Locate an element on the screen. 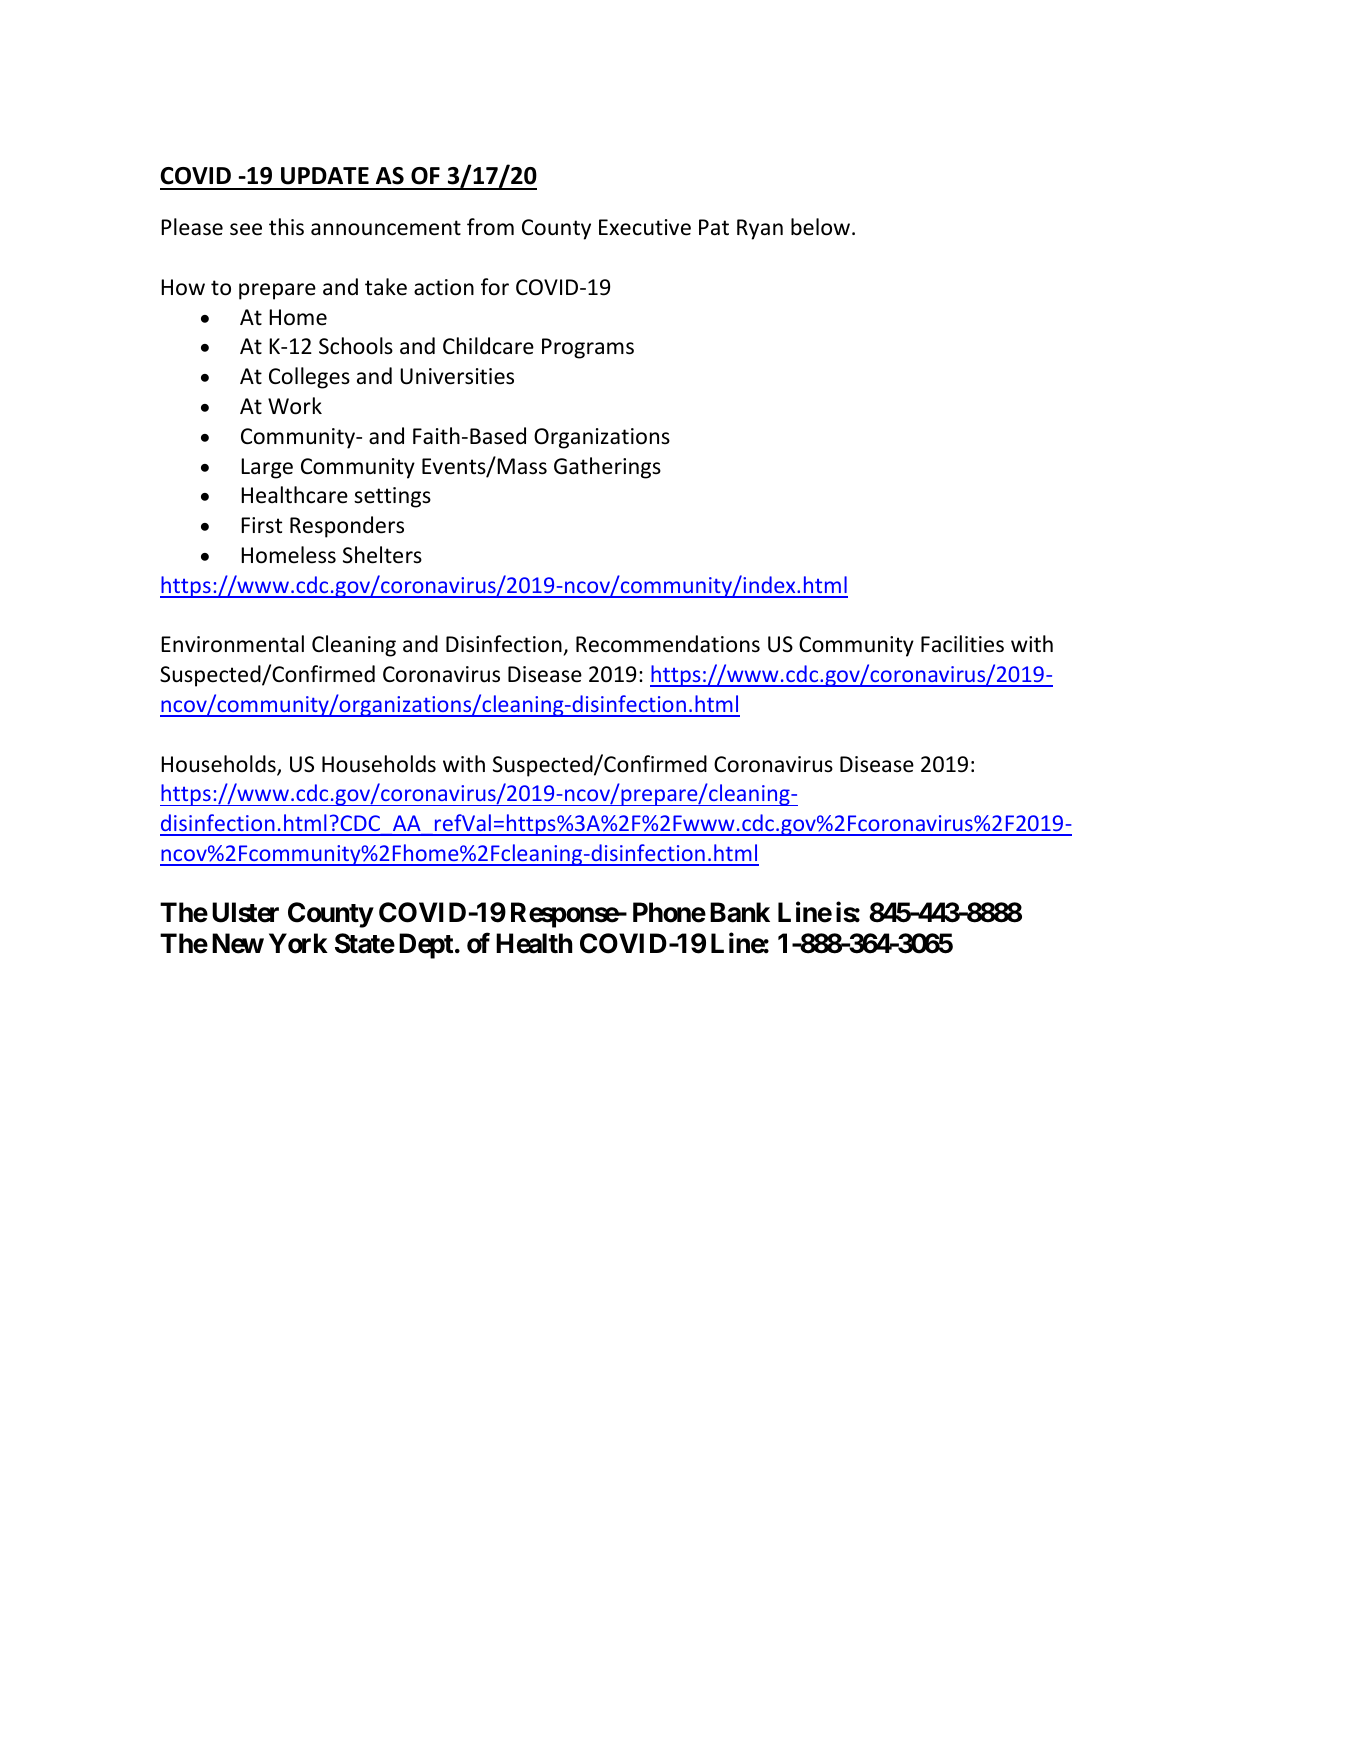 Image resolution: width=1359 pixels, height=1758 pixels. this is located at coordinates (286, 227).
